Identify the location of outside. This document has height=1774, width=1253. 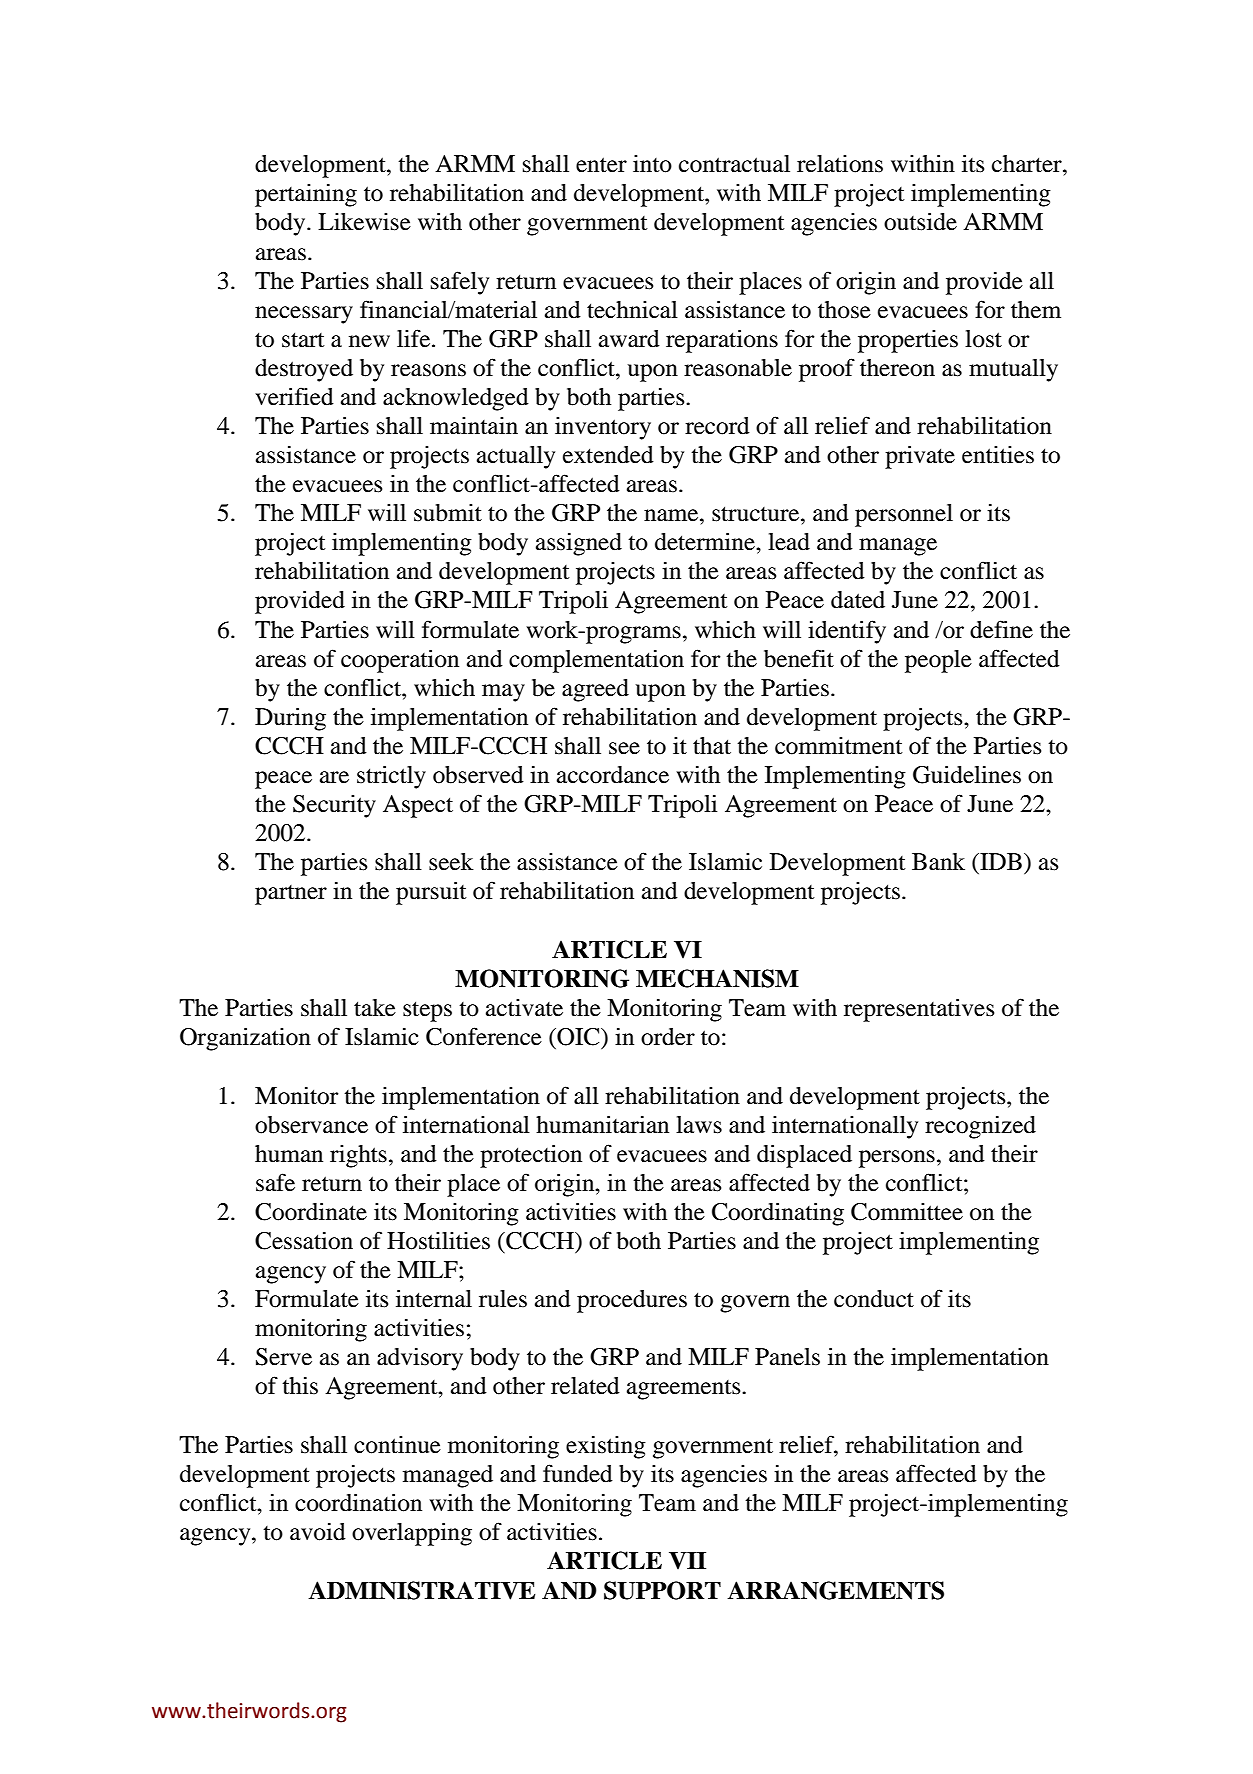
(920, 221).
